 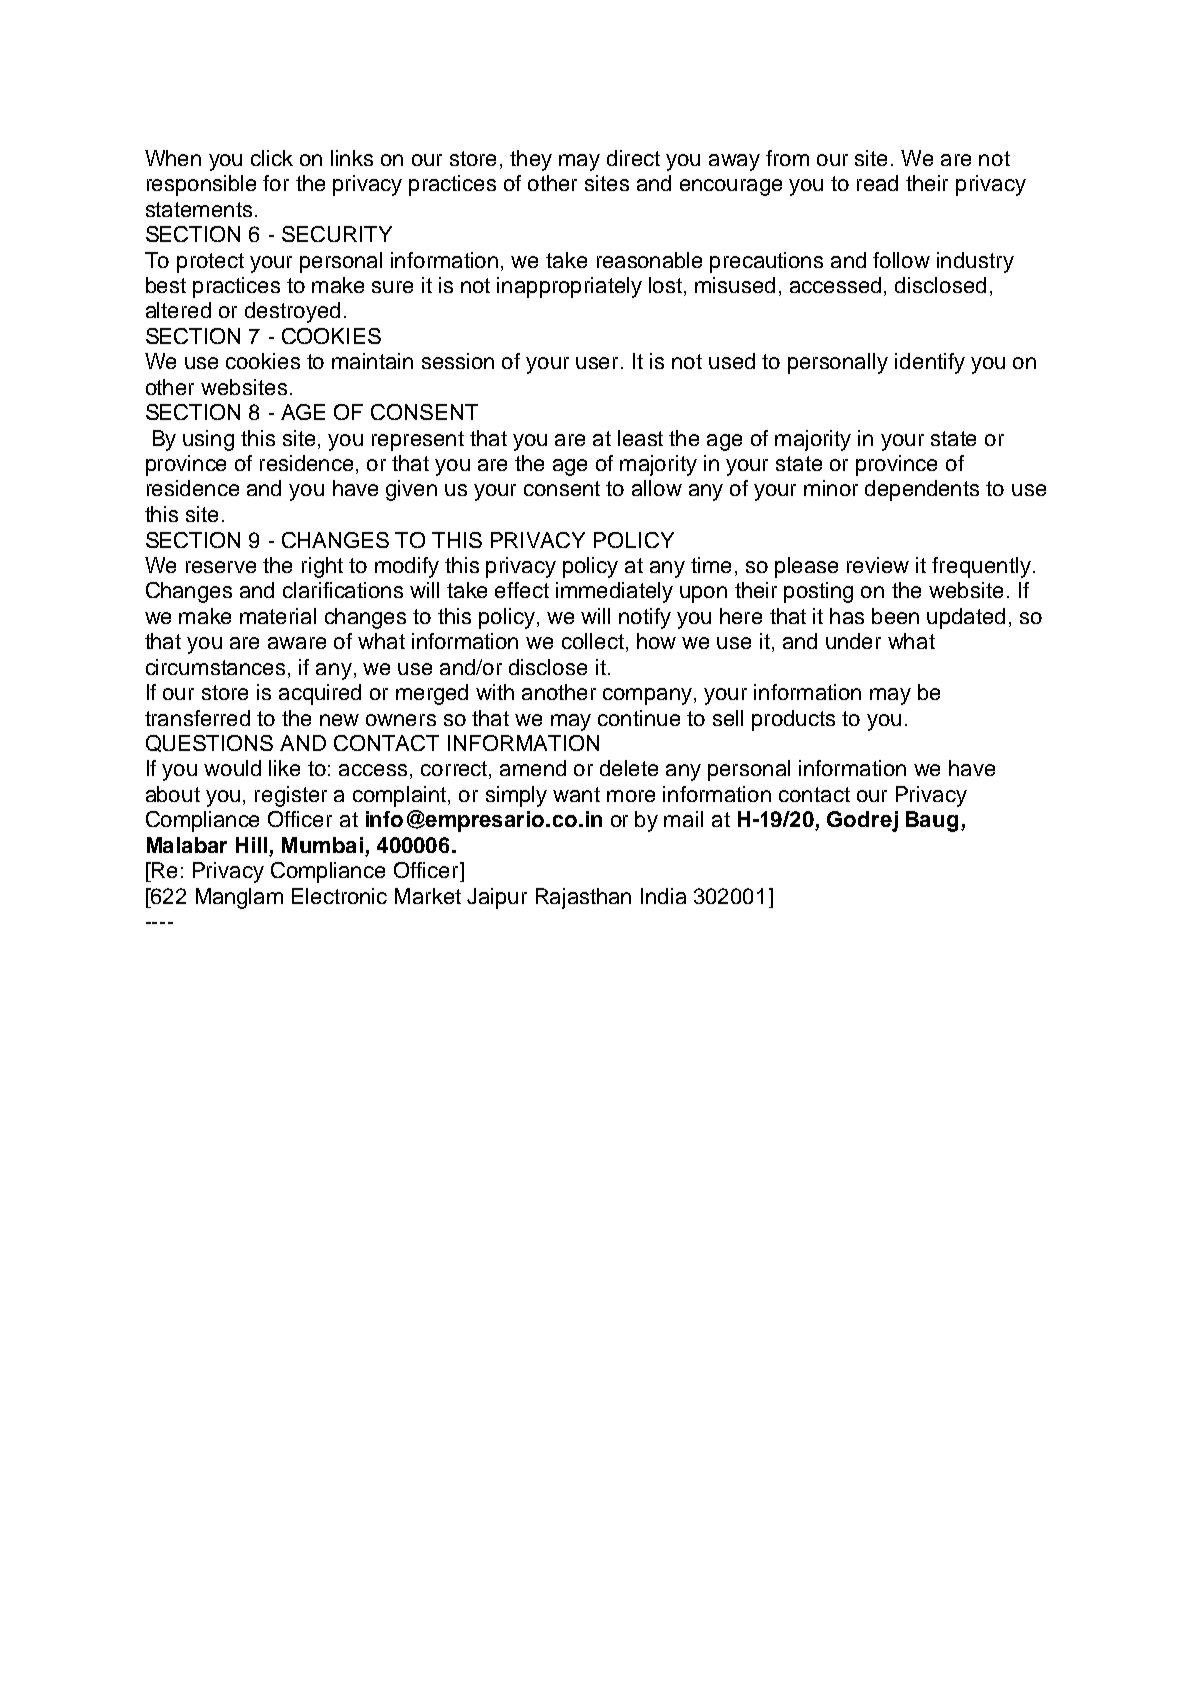 I want to click on click, so click(x=272, y=158).
